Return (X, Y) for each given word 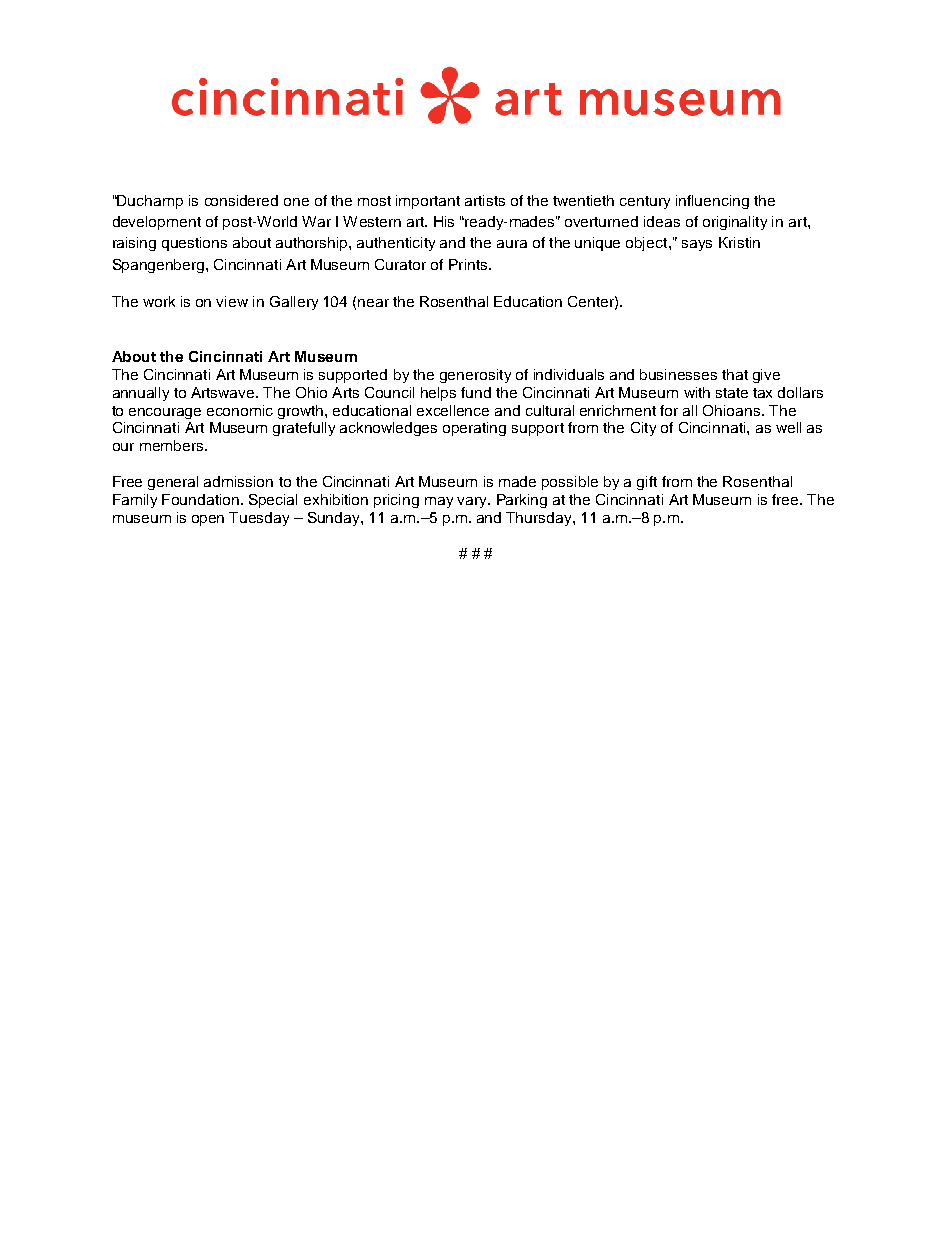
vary (473, 502)
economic (240, 410)
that (735, 374)
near (373, 303)
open (208, 520)
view (232, 301)
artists (485, 200)
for (669, 410)
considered (241, 200)
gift (647, 483)
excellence (453, 410)
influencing (712, 202)
